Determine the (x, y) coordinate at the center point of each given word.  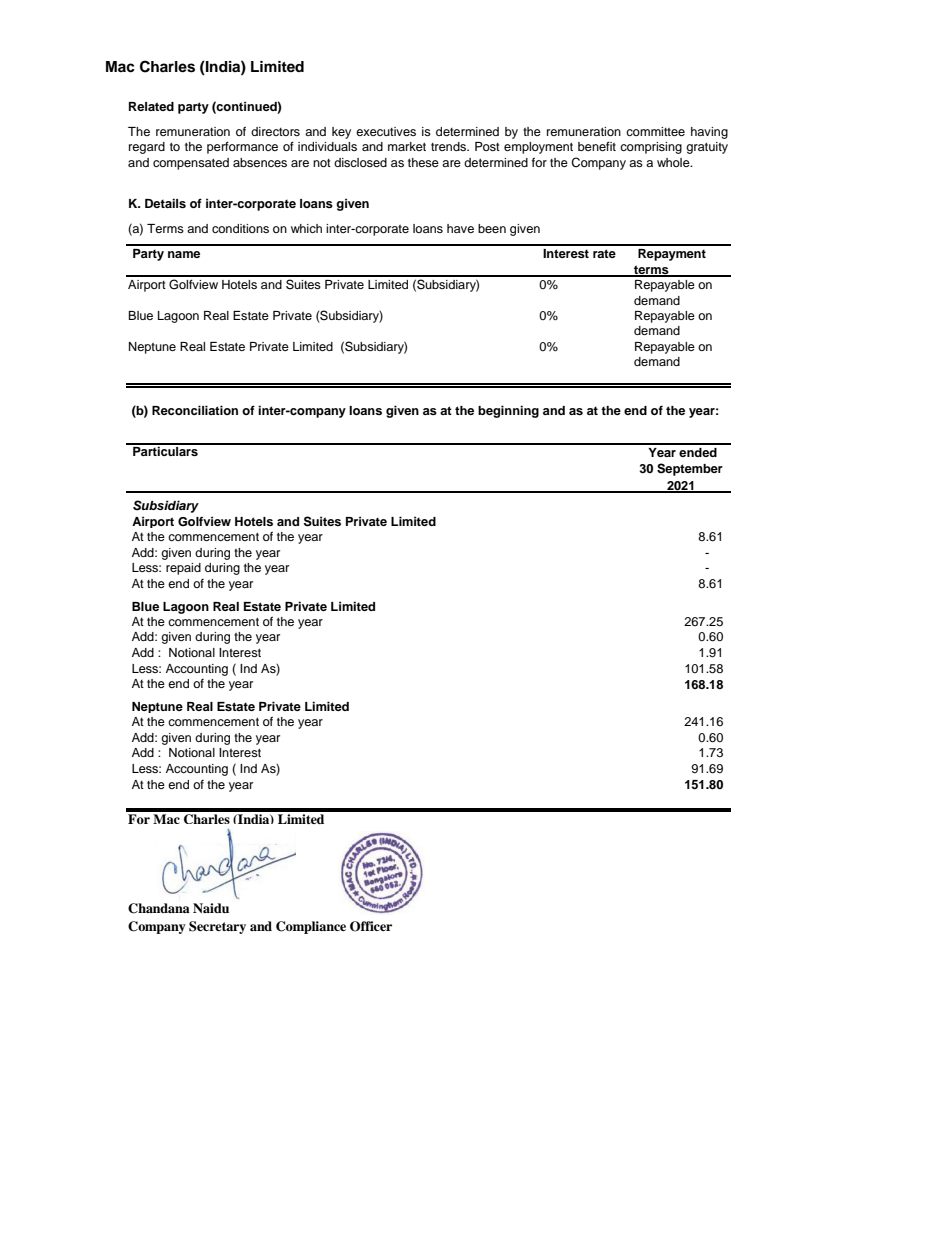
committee (655, 131)
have (460, 228)
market (407, 146)
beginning (508, 411)
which (306, 228)
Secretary (217, 927)
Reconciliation (195, 410)
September (690, 469)
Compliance (311, 927)
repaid (183, 569)
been (492, 228)
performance (242, 147)
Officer (371, 926)
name (184, 254)
